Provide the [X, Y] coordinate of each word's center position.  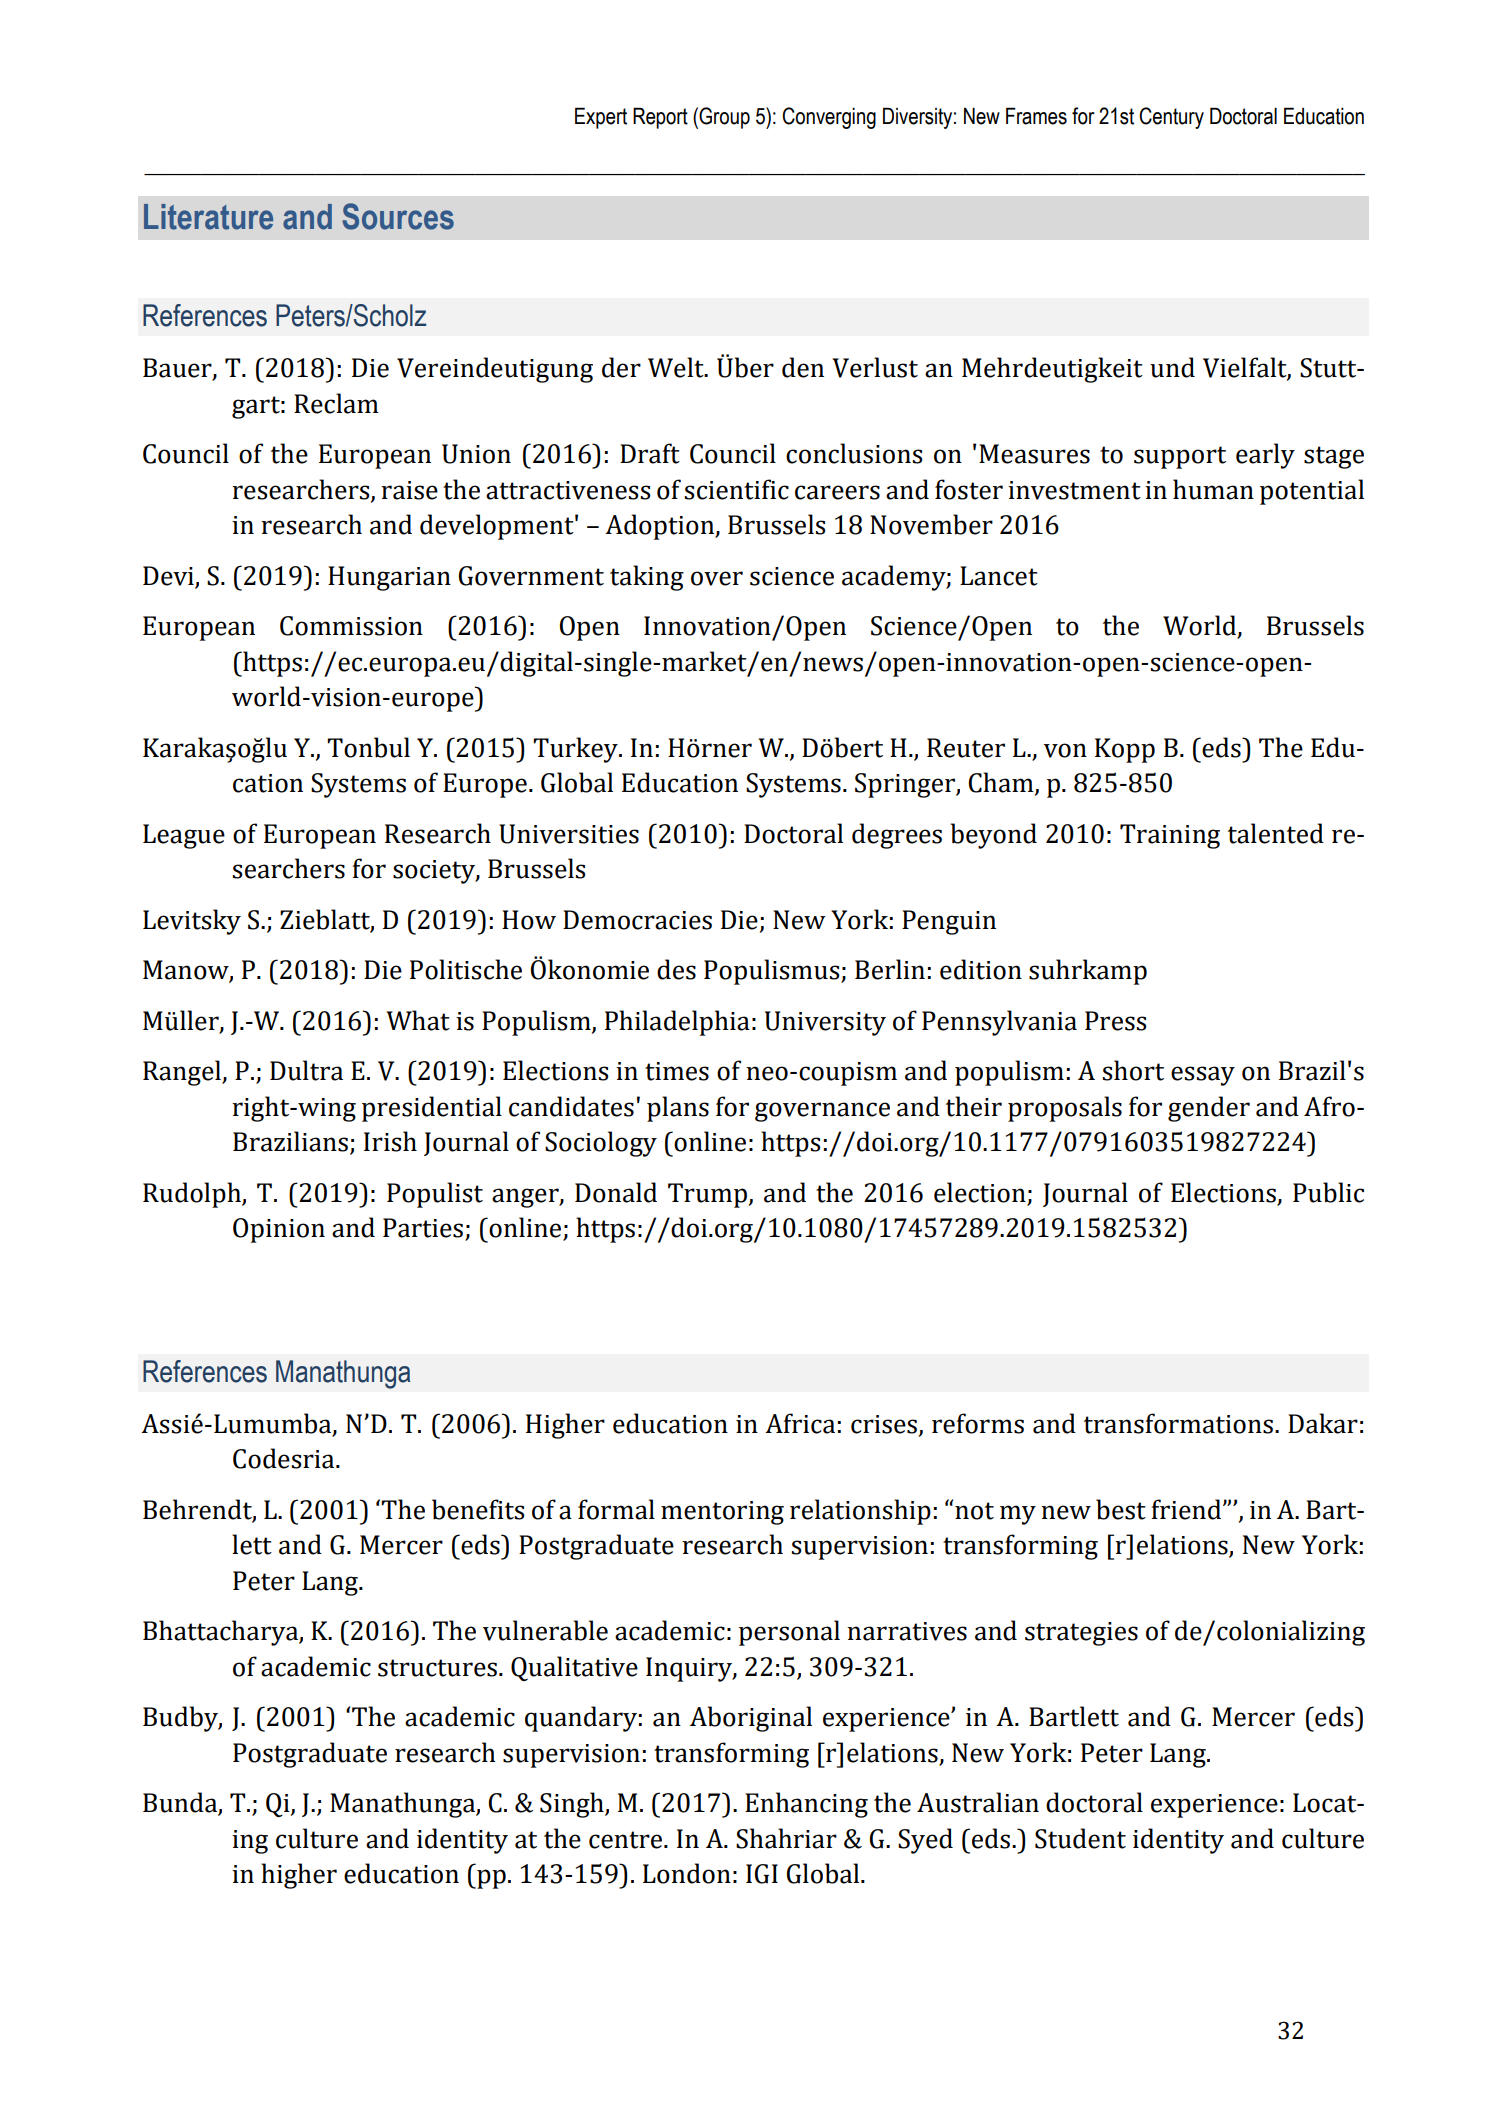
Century [1171, 118]
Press [1116, 1021]
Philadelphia [677, 1023]
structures [437, 1668]
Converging [829, 118]
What [418, 1020]
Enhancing [806, 1805]
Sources [398, 216]
